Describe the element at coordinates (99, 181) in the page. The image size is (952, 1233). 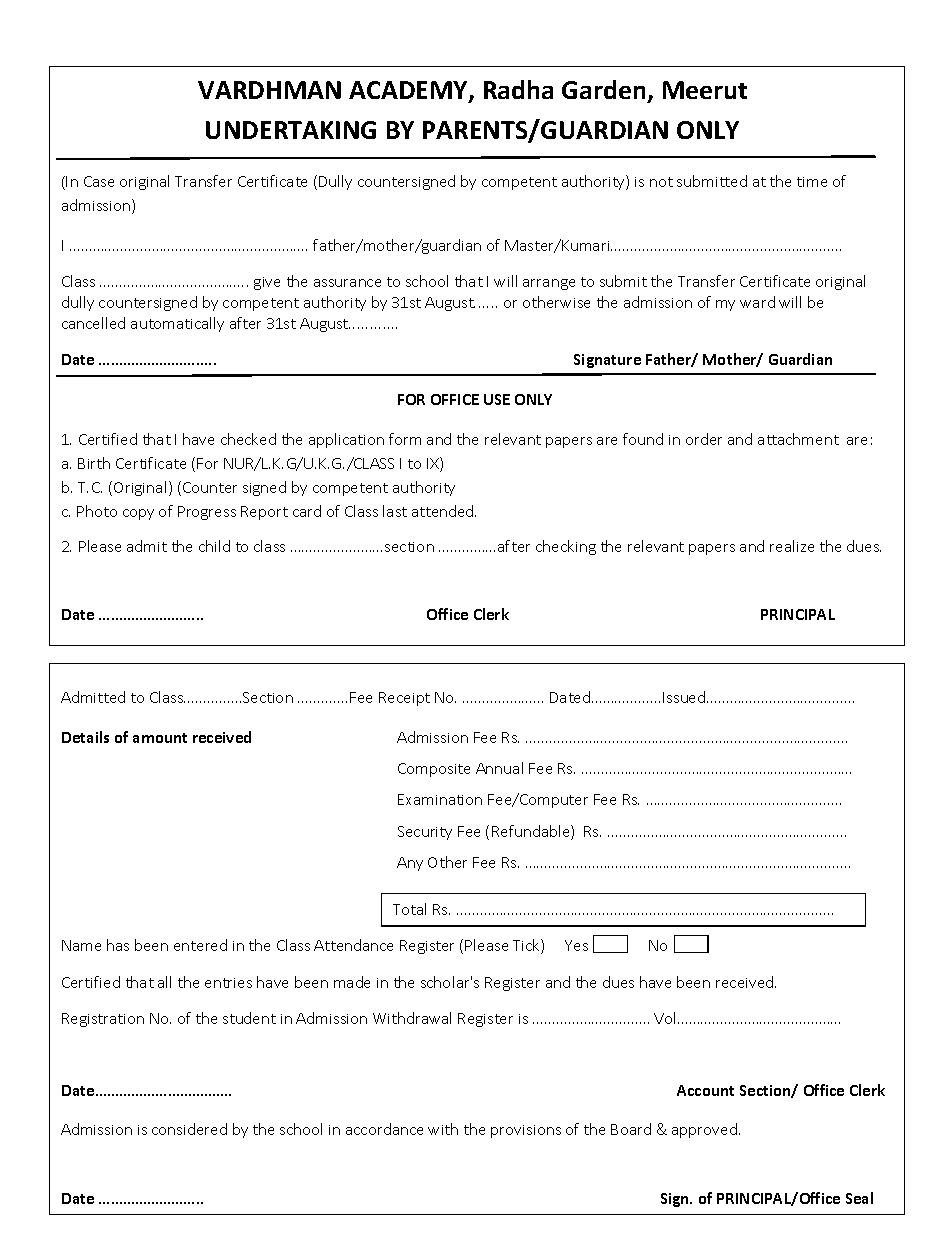
I see `Case` at that location.
